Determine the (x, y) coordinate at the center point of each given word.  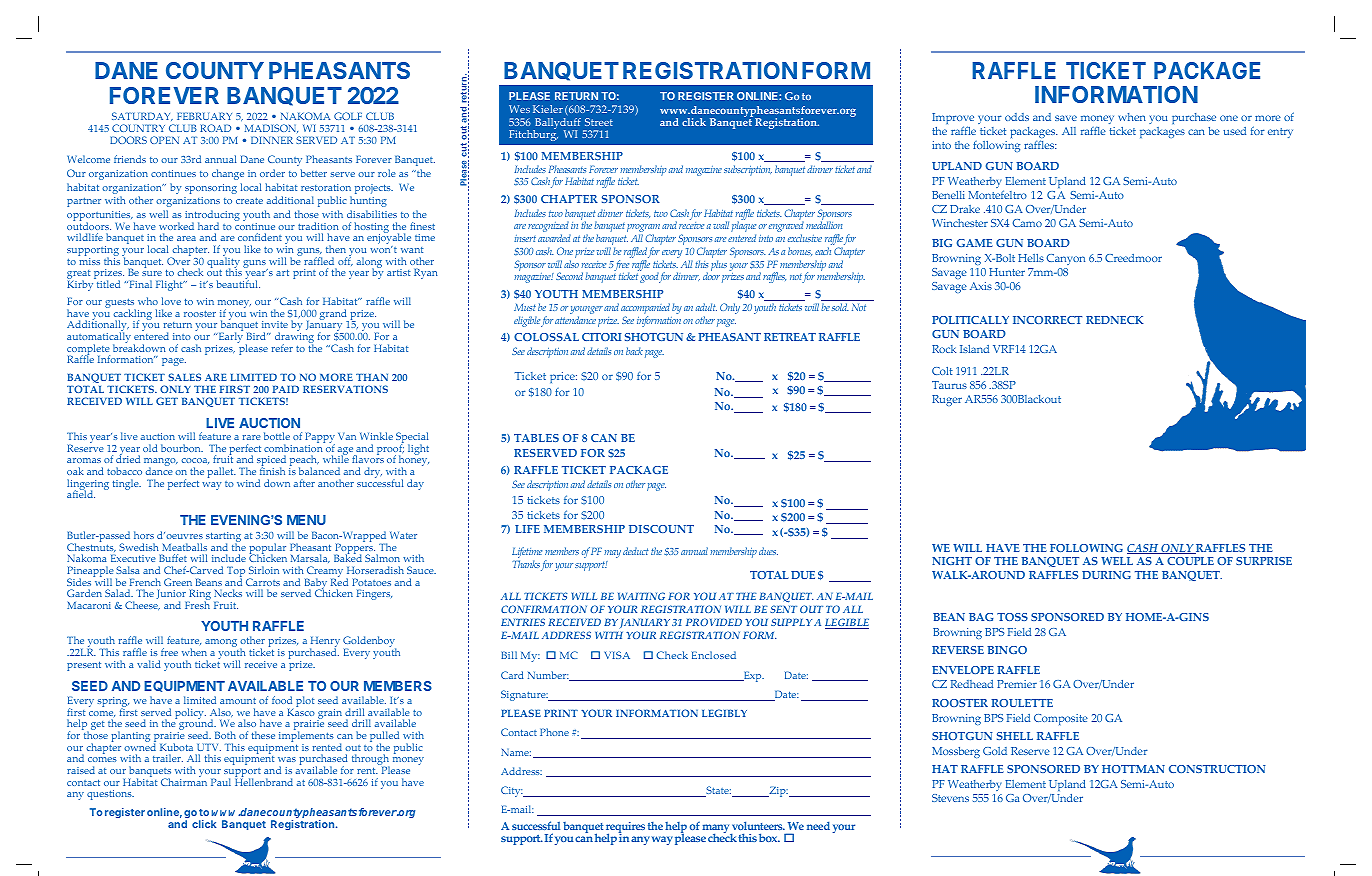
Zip (777, 792)
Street (599, 122)
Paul (221, 782)
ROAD (215, 128)
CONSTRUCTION (1217, 769)
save (1066, 118)
